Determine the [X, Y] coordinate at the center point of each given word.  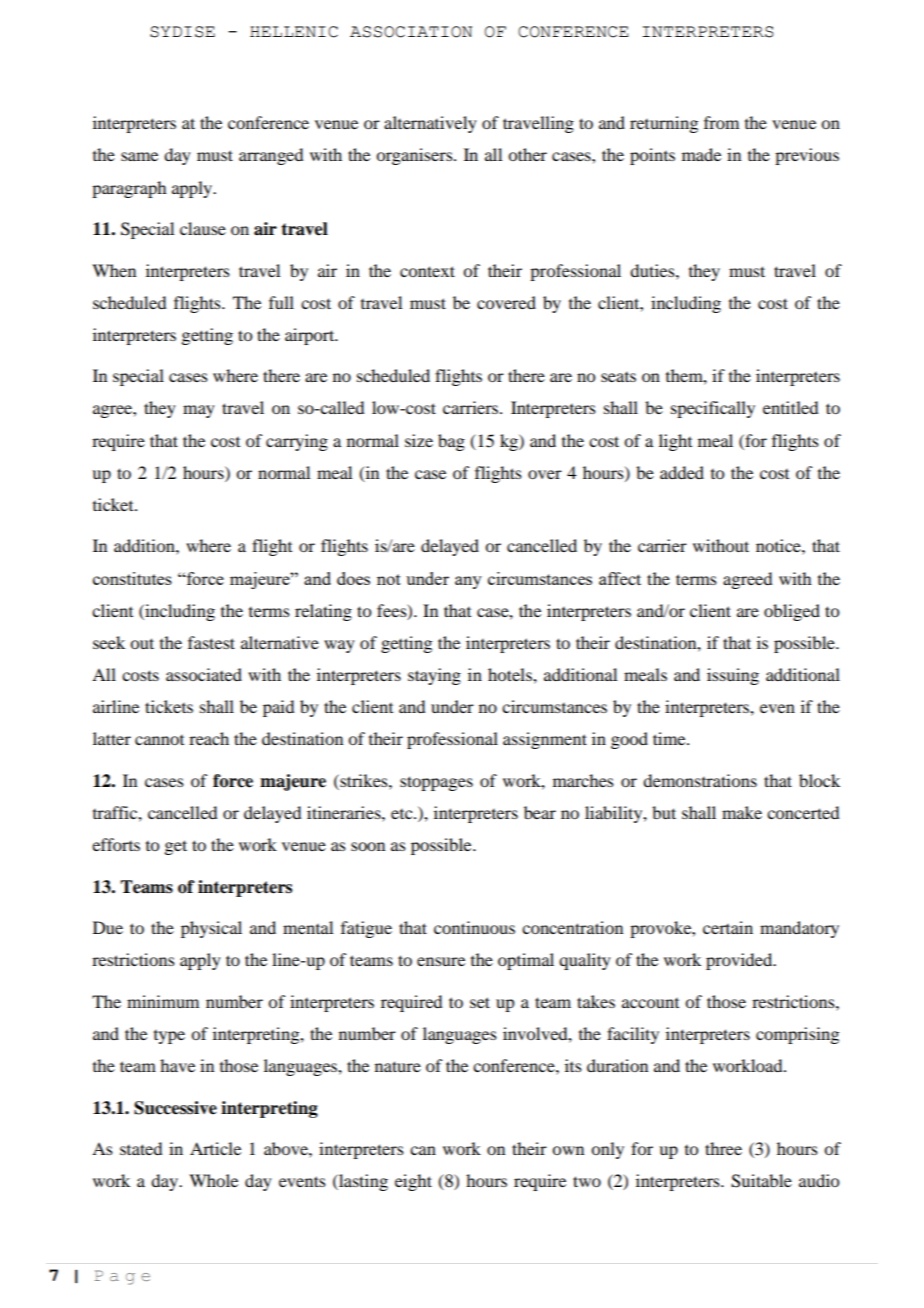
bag [451, 442]
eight [413, 1182]
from [721, 122]
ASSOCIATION [411, 32]
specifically [713, 409]
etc [403, 814]
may [199, 411]
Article [215, 1148]
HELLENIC [294, 32]
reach [209, 738]
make [742, 812]
